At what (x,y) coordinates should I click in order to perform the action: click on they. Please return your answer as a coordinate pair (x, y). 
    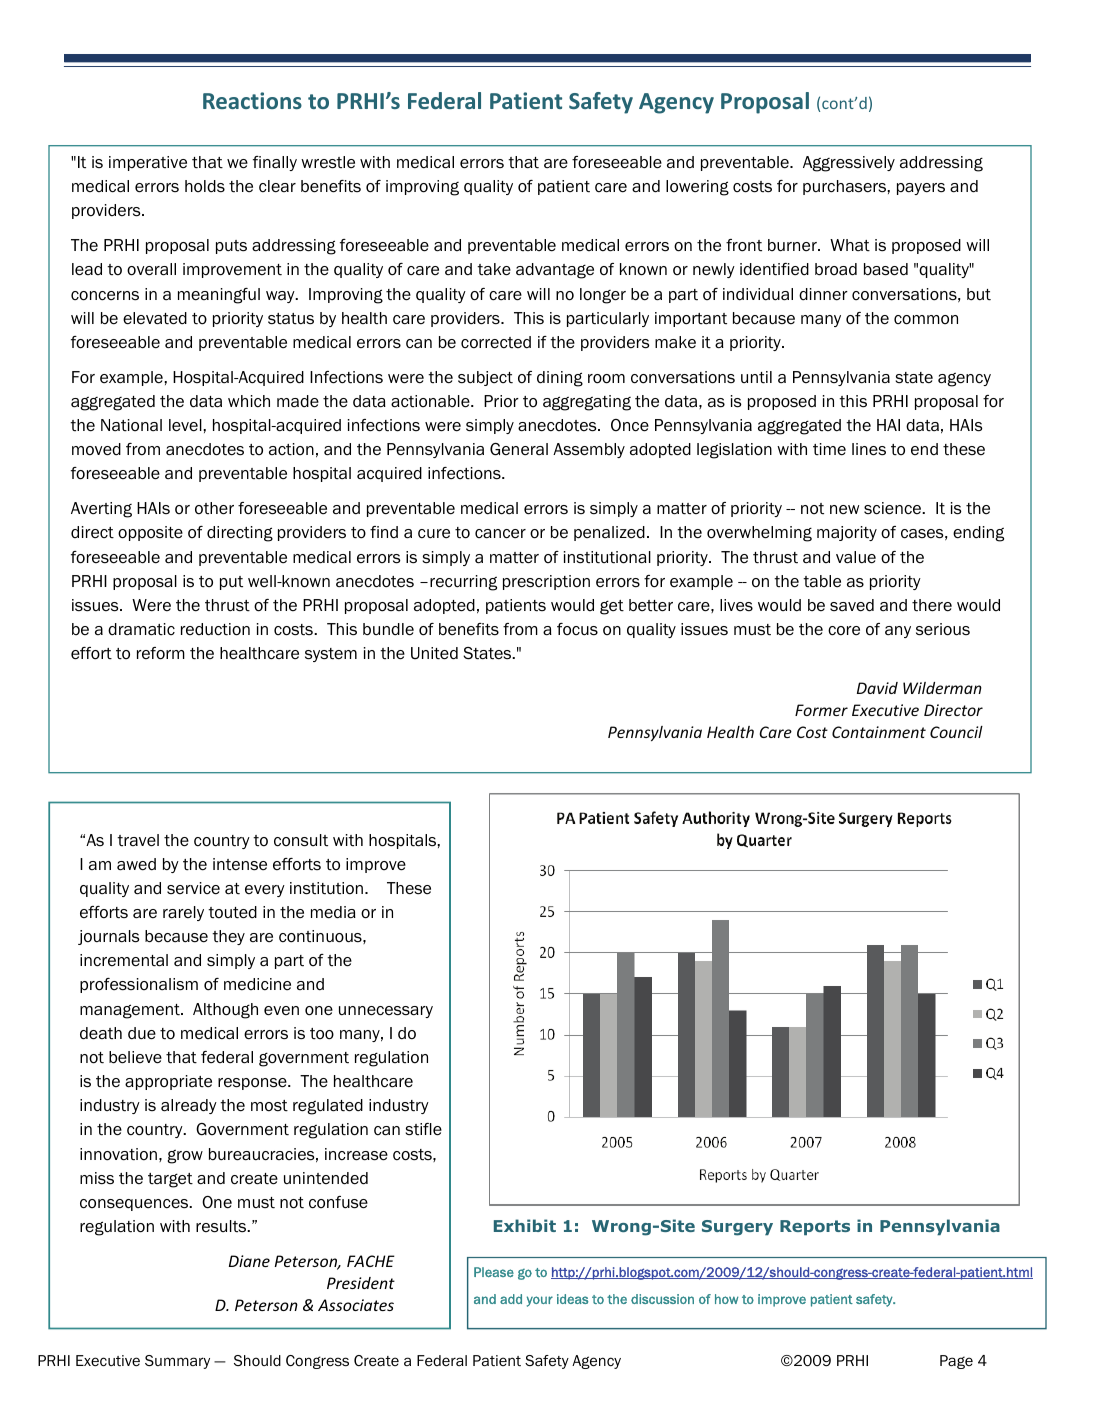
    Looking at the image, I should click on (228, 937).
